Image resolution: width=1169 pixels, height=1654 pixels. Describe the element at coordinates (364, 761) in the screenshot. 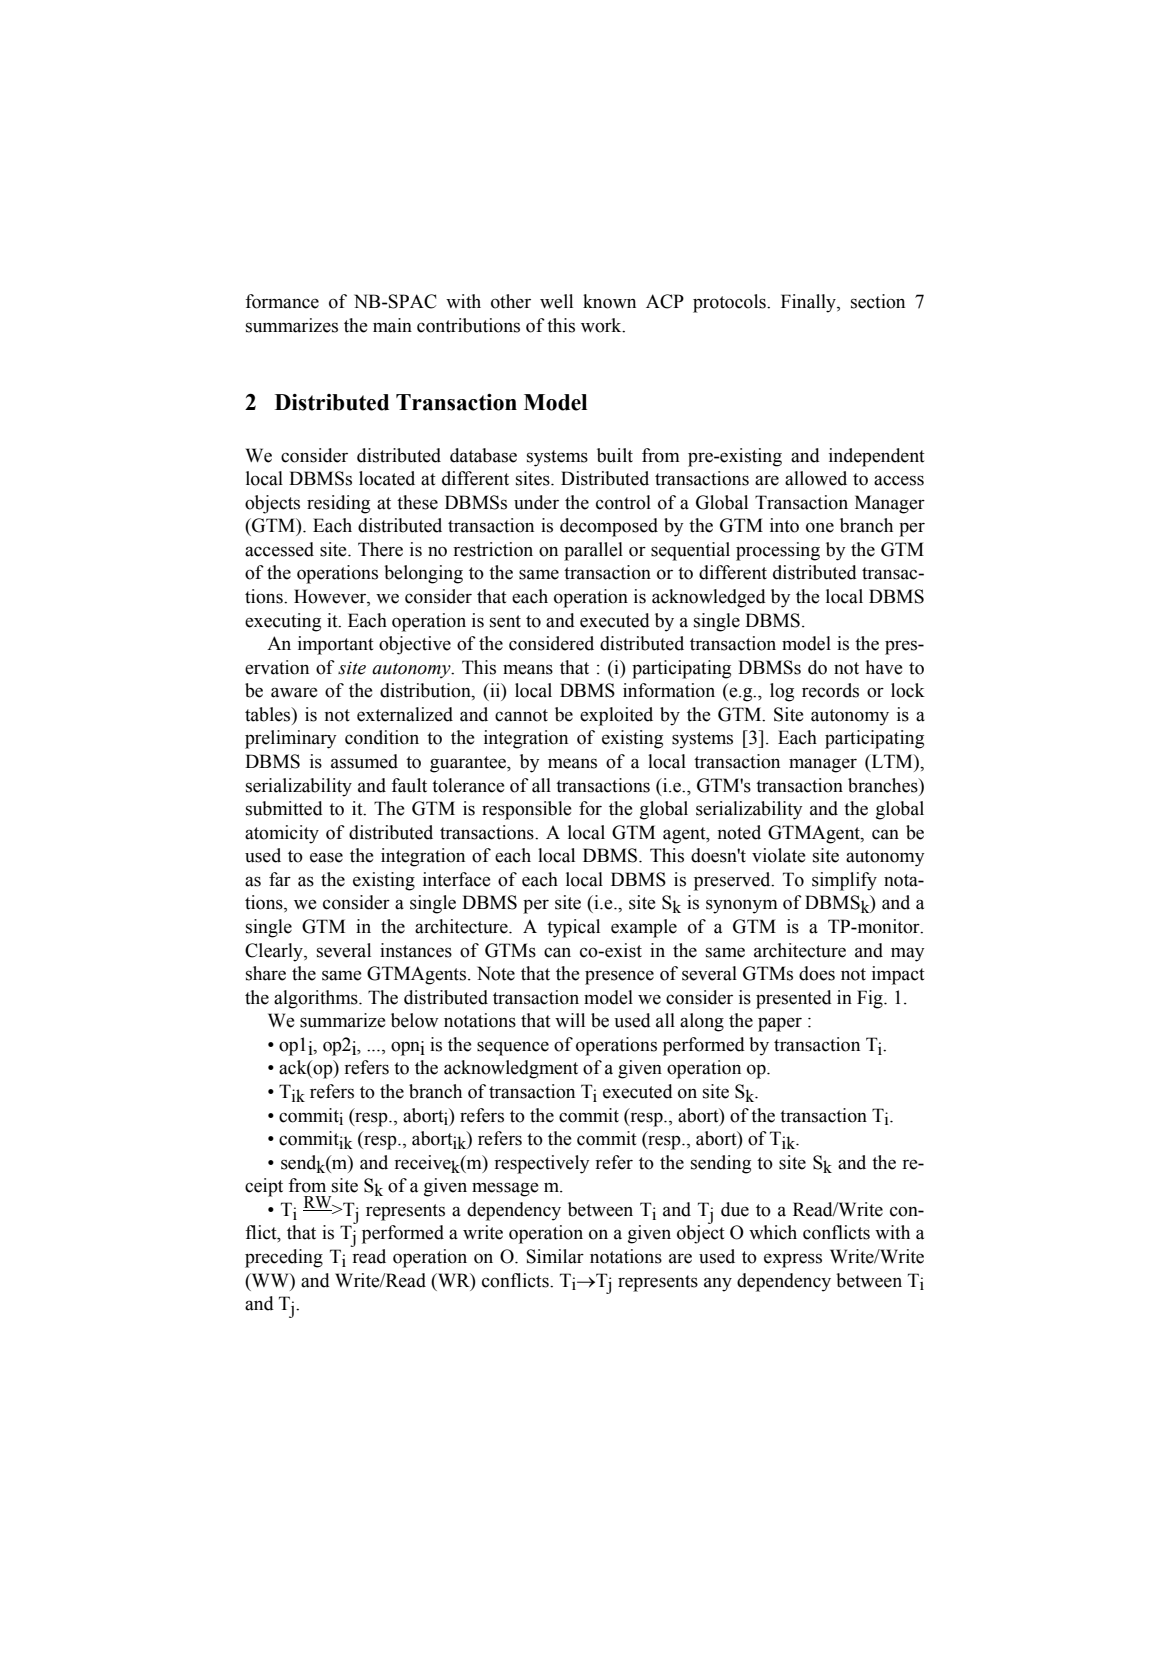

I see `assumed` at that location.
